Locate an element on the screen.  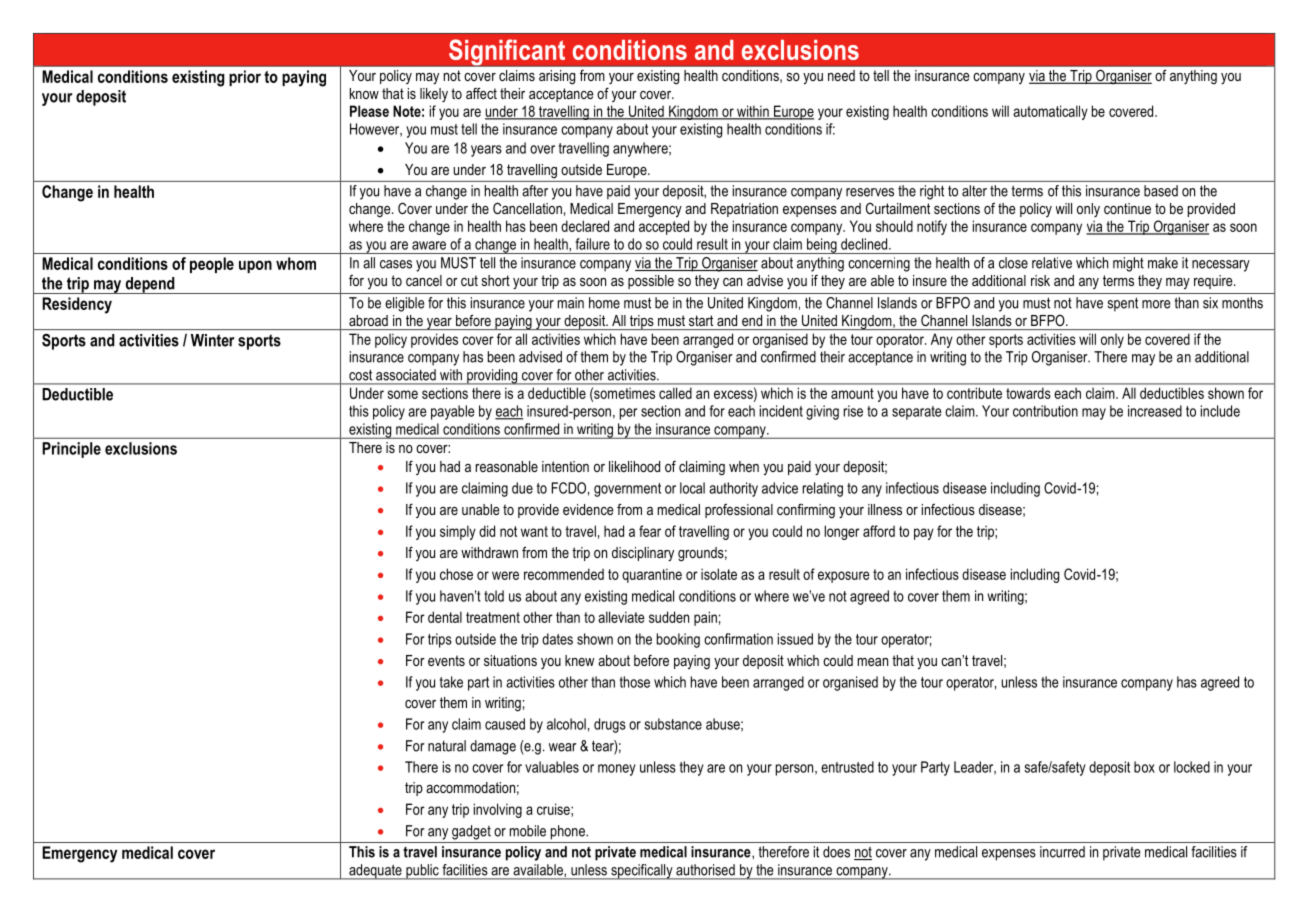
specifically is located at coordinates (642, 872).
